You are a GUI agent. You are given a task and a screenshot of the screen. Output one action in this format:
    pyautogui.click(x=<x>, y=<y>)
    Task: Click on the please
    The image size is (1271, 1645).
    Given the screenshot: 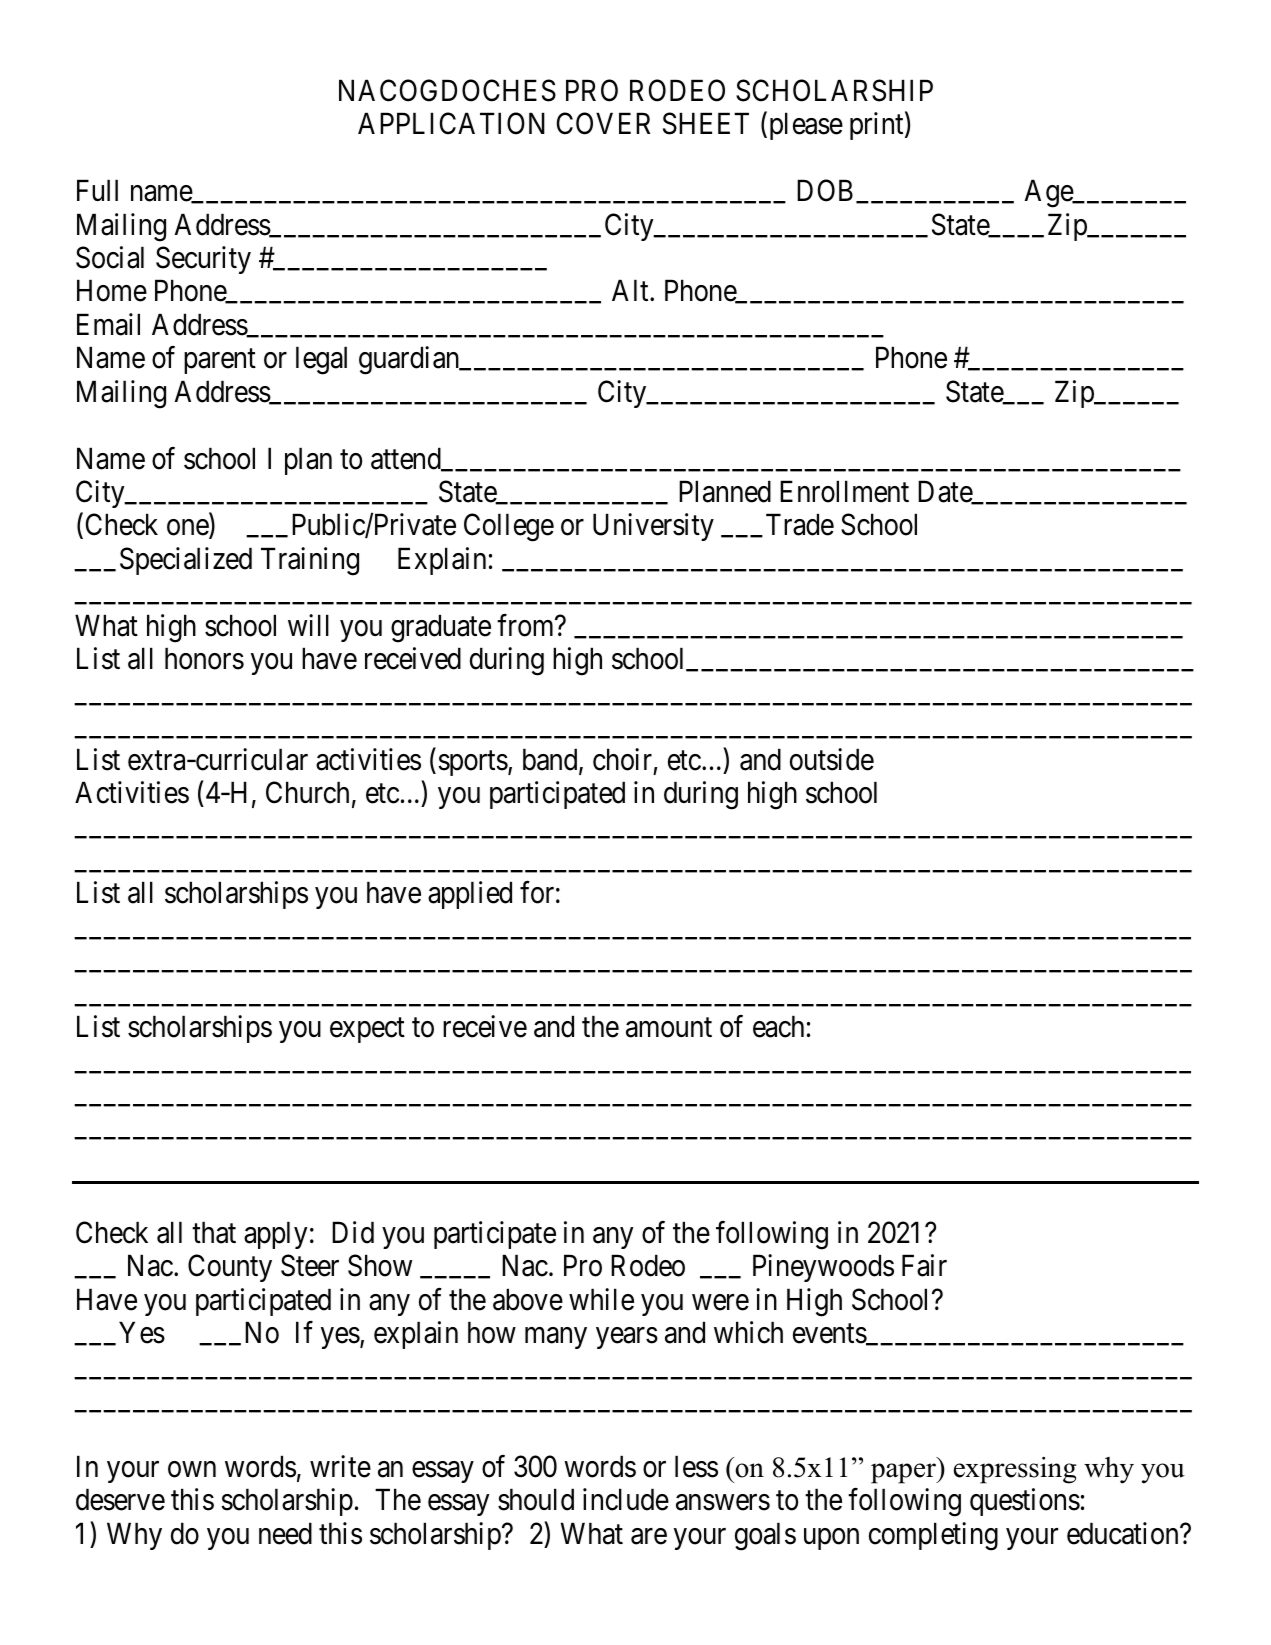 What is the action you would take?
    pyautogui.click(x=804, y=126)
